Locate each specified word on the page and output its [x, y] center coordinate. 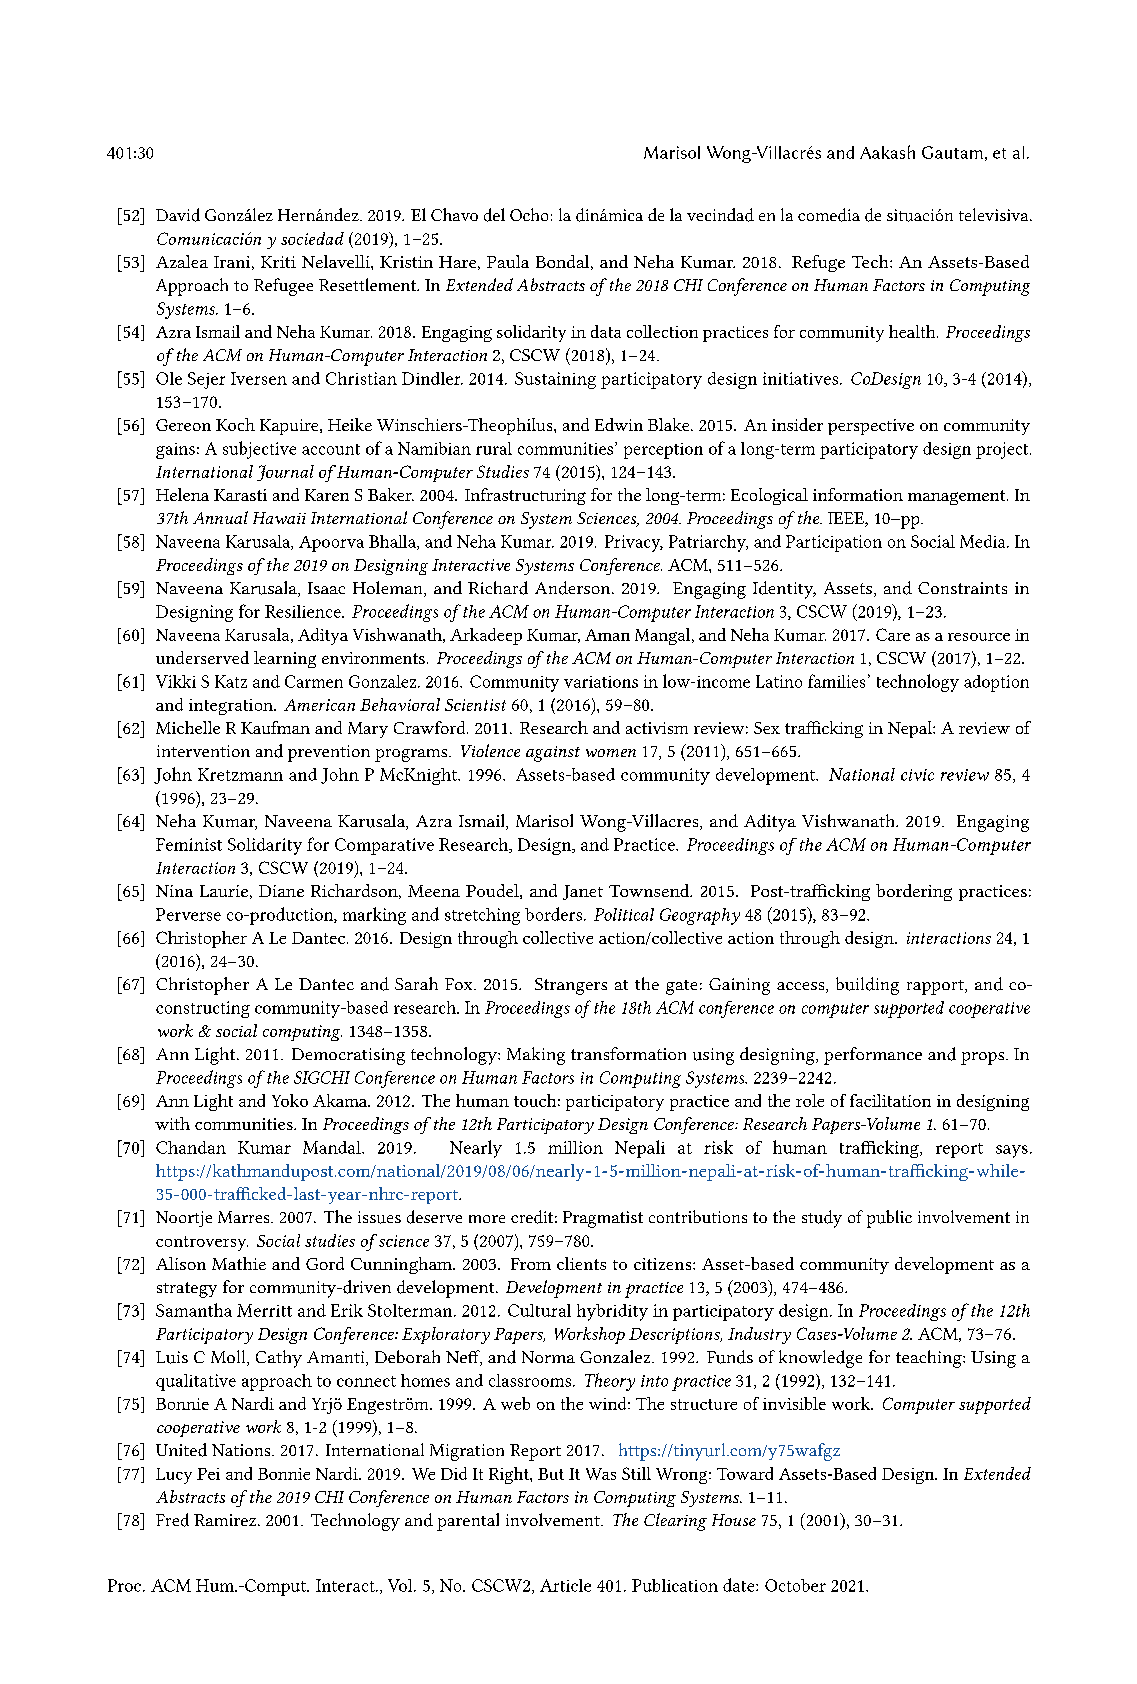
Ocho [529, 214]
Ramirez [226, 1520]
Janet [583, 892]
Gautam [952, 152]
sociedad [312, 238]
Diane [281, 891]
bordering [914, 892]
